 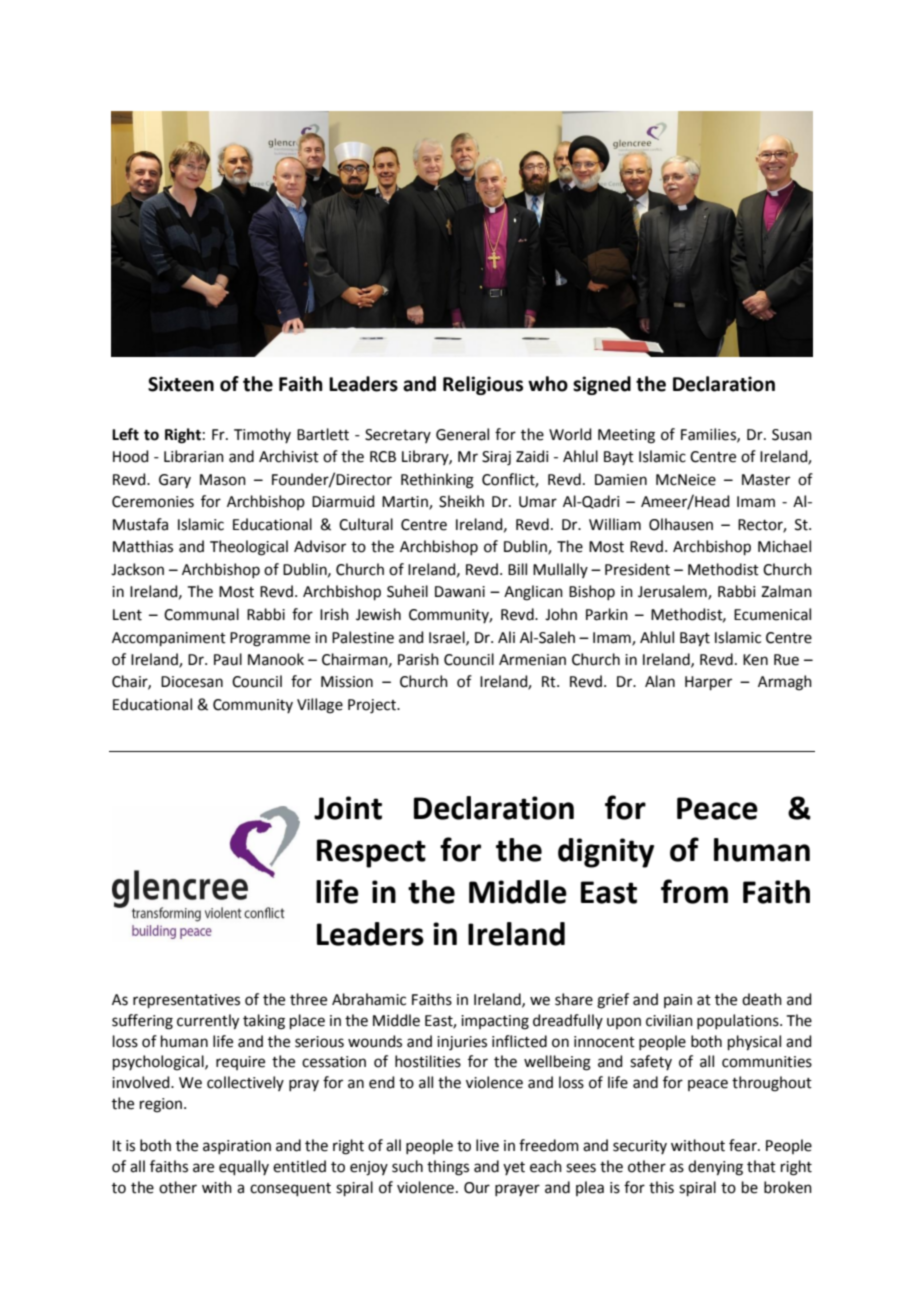 I want to click on Paul, so click(x=228, y=659).
